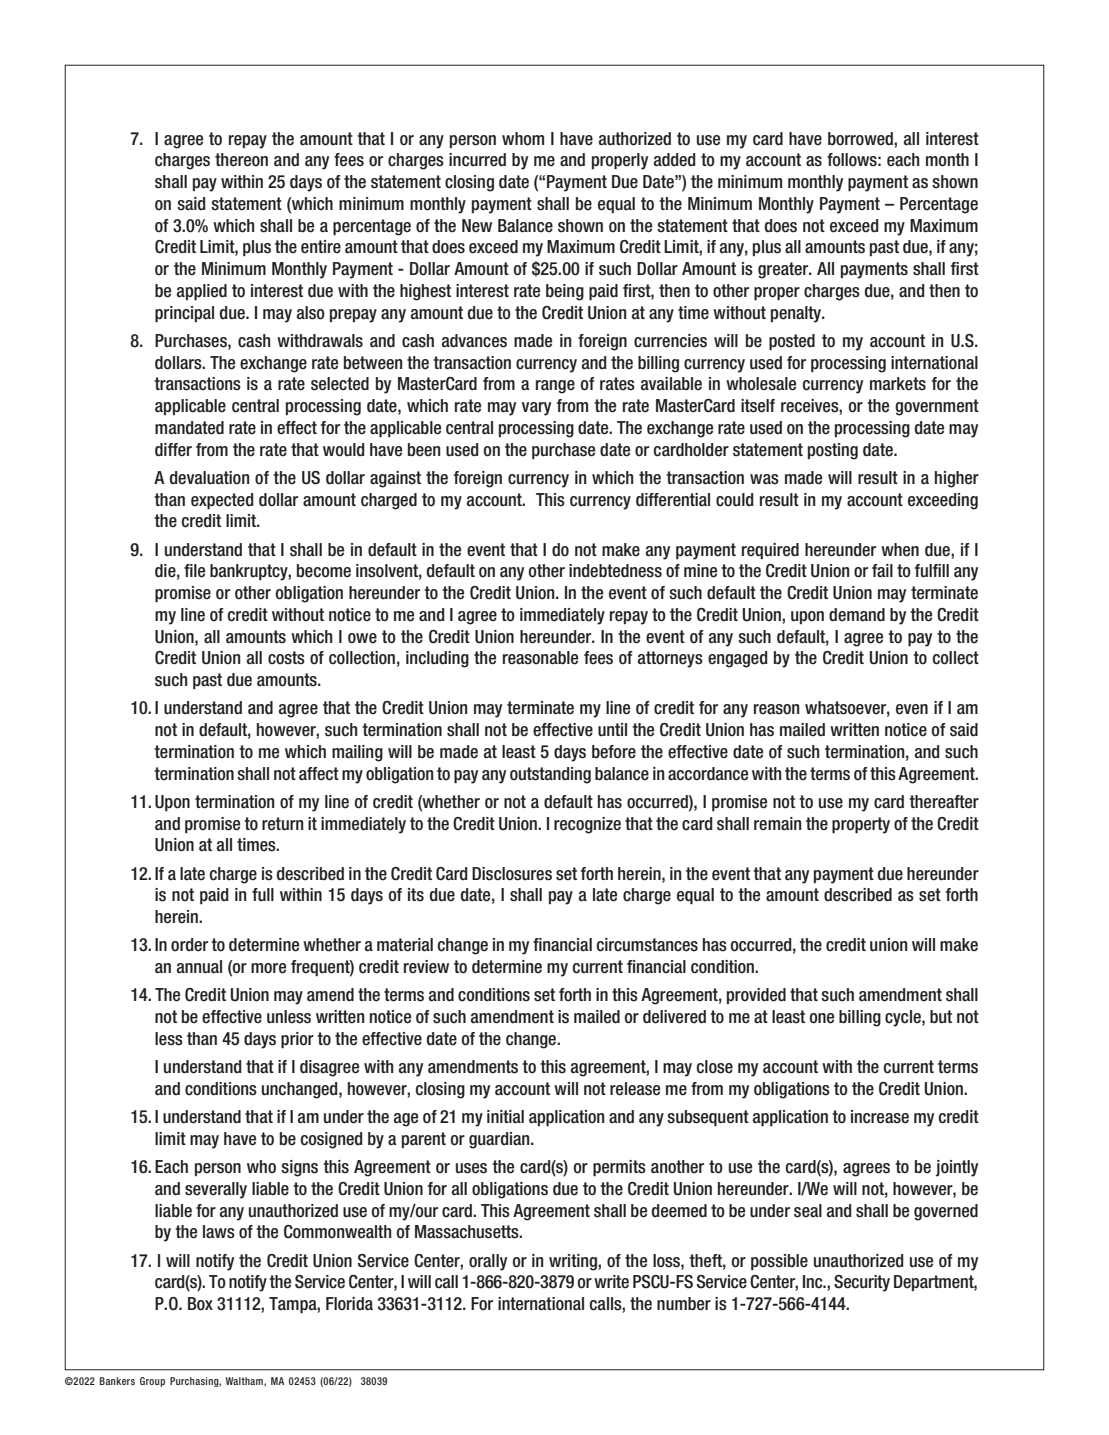 This document has width=1109, height=1435. I want to click on borrowed, so click(861, 139).
